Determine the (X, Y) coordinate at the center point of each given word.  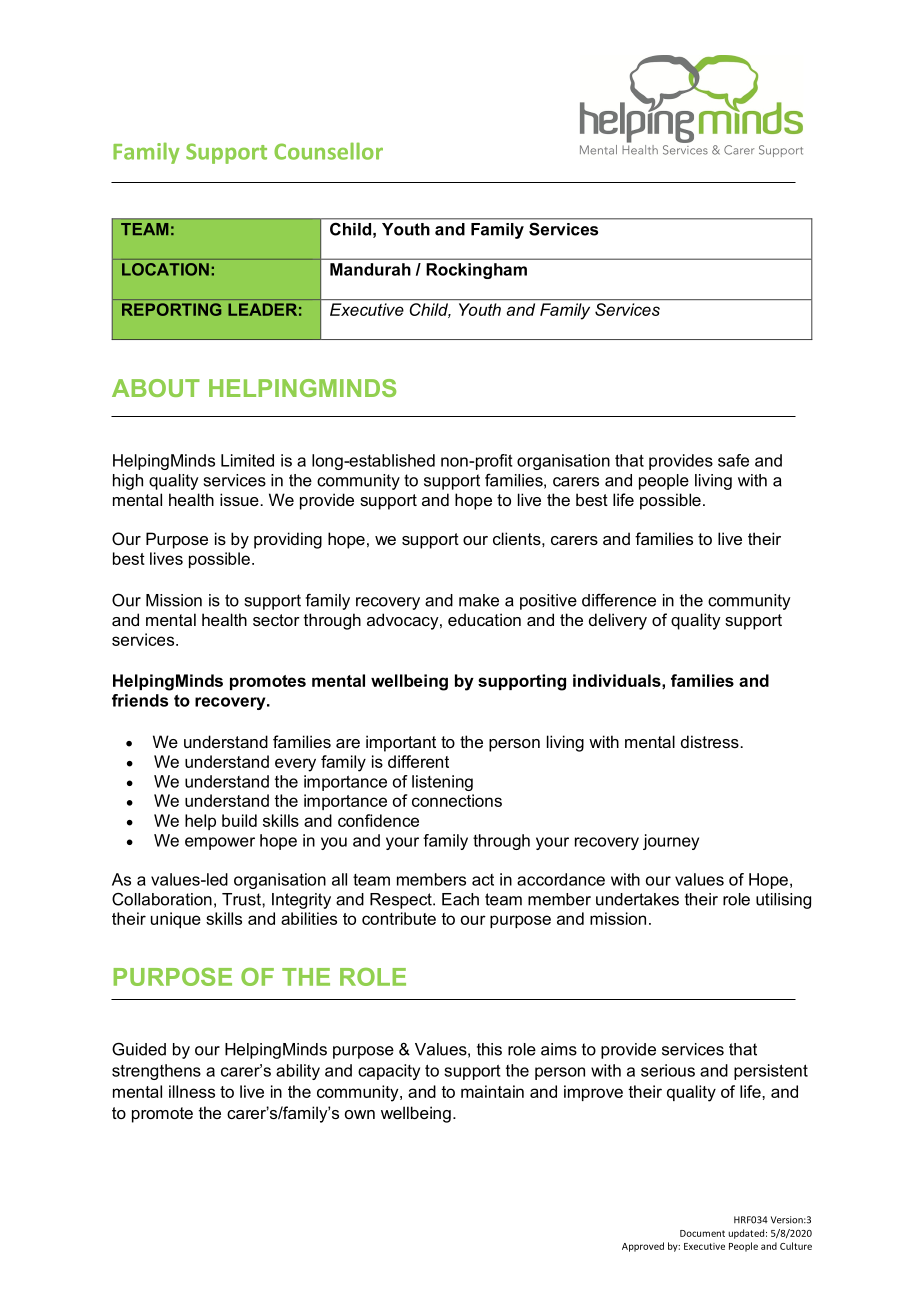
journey (671, 842)
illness (192, 1091)
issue (239, 499)
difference (619, 600)
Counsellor (328, 151)
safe (733, 460)
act (483, 880)
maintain (492, 1091)
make (479, 600)
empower (220, 843)
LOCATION (165, 269)
